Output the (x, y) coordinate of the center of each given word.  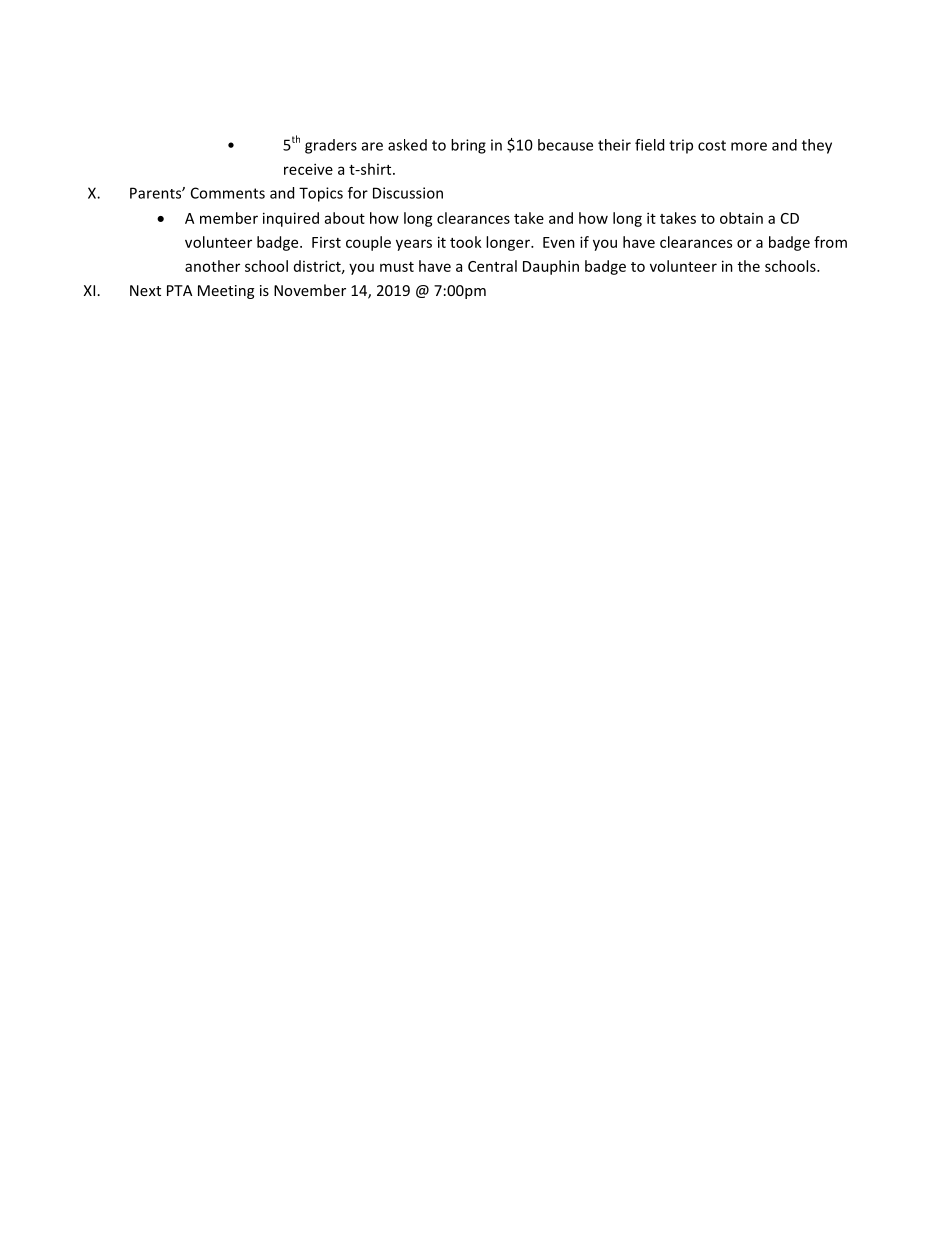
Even (559, 242)
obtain (741, 218)
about (345, 218)
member (229, 218)
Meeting (226, 292)
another (212, 266)
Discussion (408, 193)
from (830, 242)
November (310, 290)
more (749, 146)
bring (468, 146)
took (466, 242)
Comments (228, 193)
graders (331, 146)
